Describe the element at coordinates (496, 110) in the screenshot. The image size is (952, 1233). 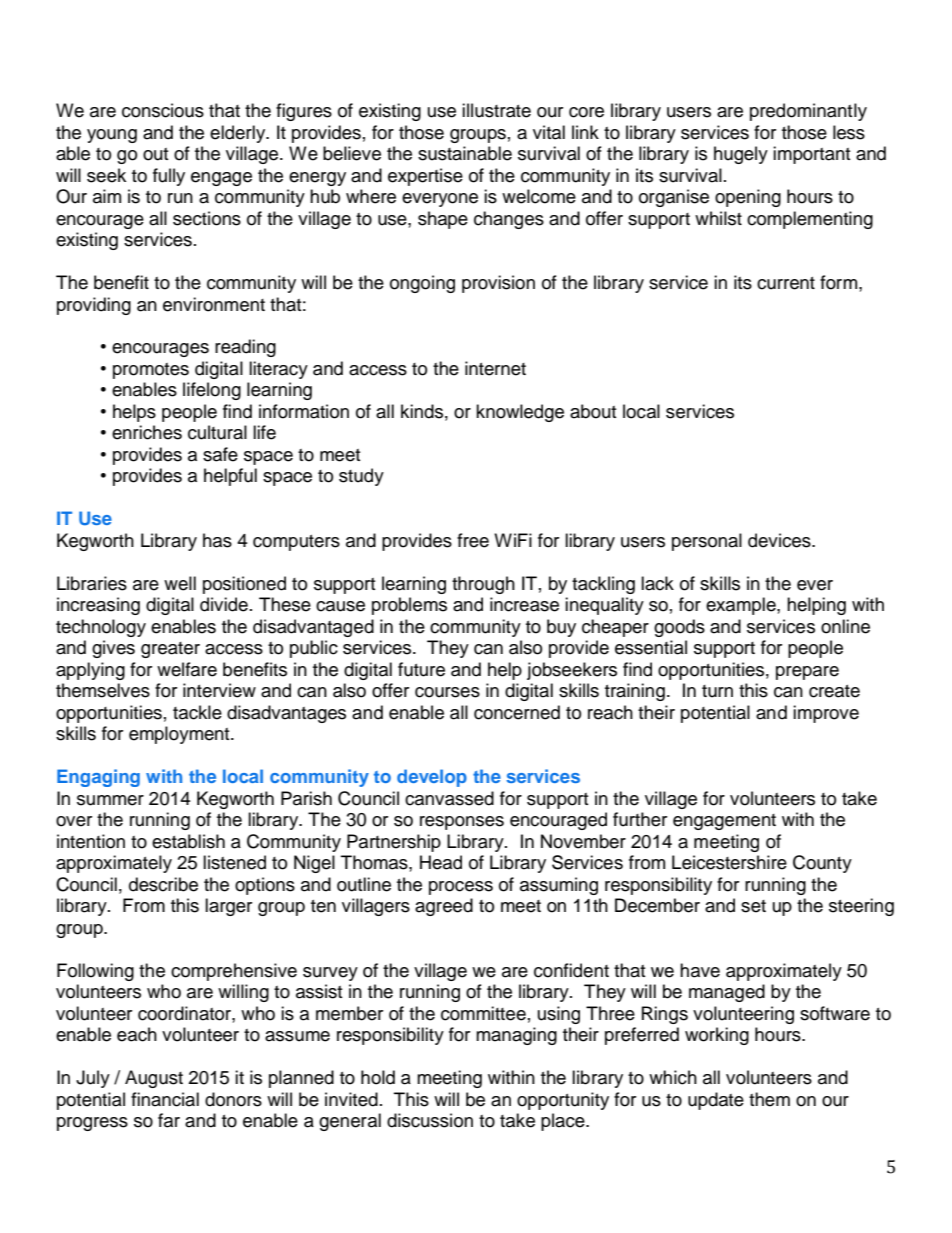
I see `illustrate` at that location.
